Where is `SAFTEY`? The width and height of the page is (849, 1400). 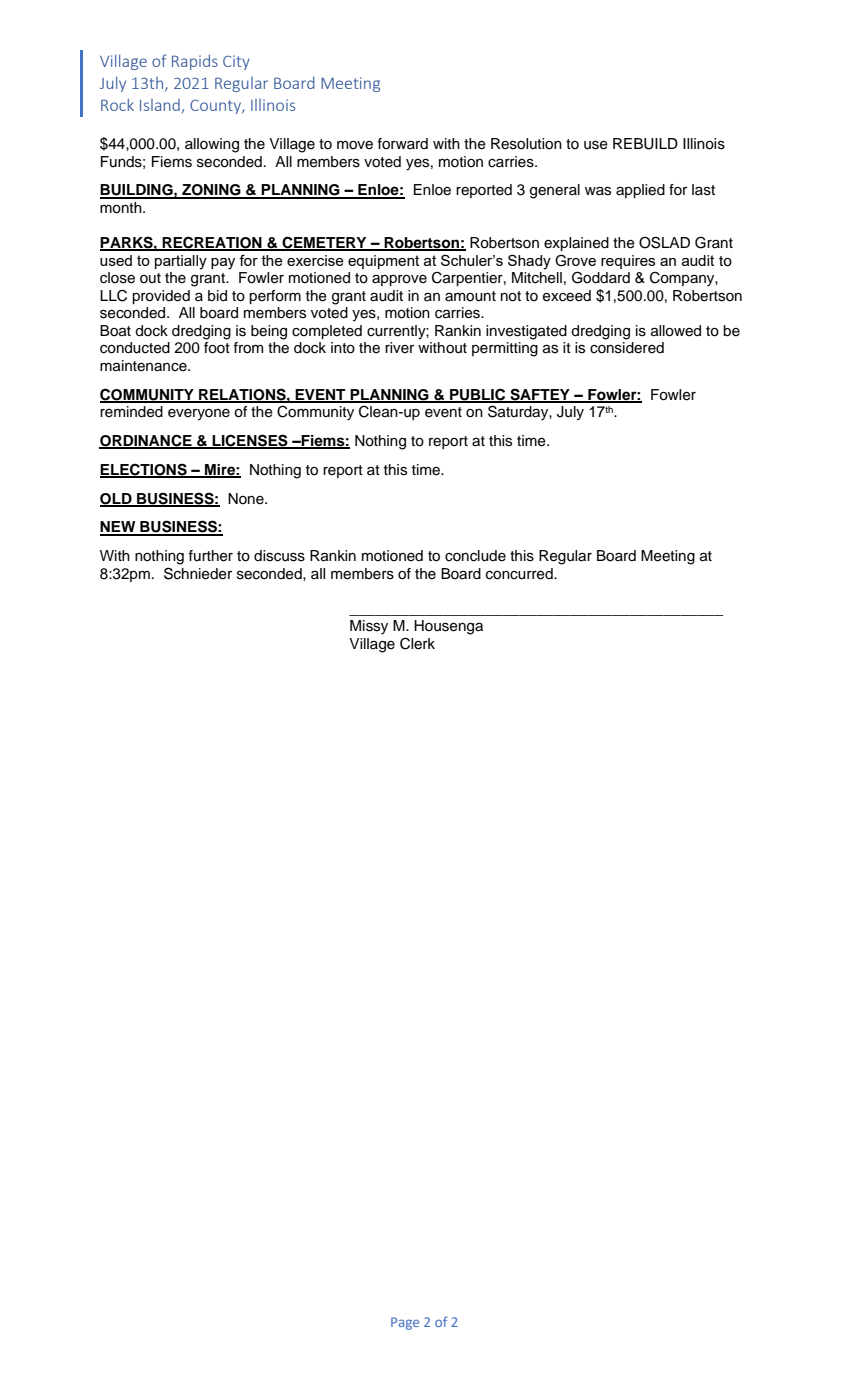
SAFTEY is located at coordinates (540, 395).
